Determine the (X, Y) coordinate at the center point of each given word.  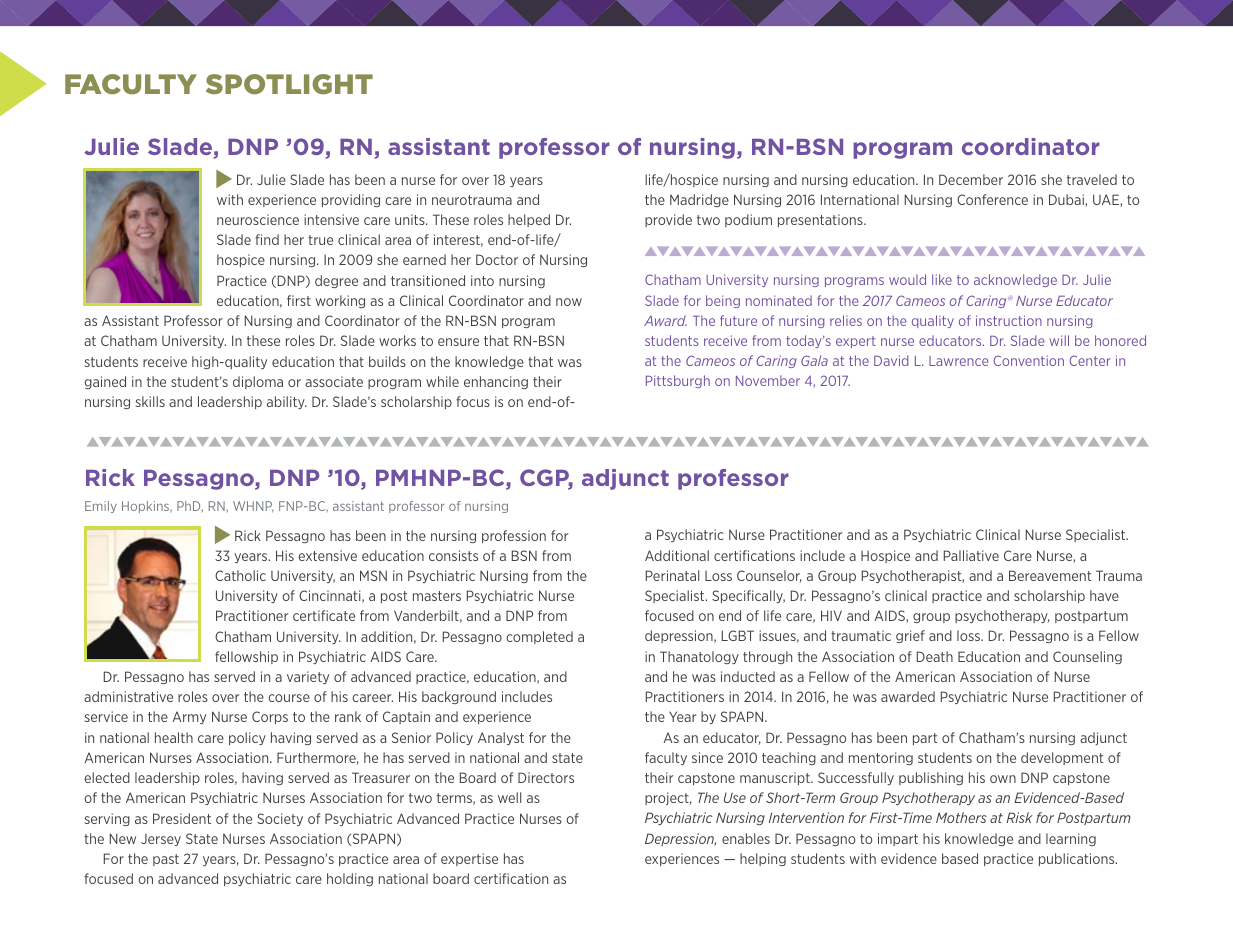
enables (746, 838)
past (166, 860)
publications (1078, 859)
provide (668, 220)
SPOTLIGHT (289, 84)
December (971, 179)
